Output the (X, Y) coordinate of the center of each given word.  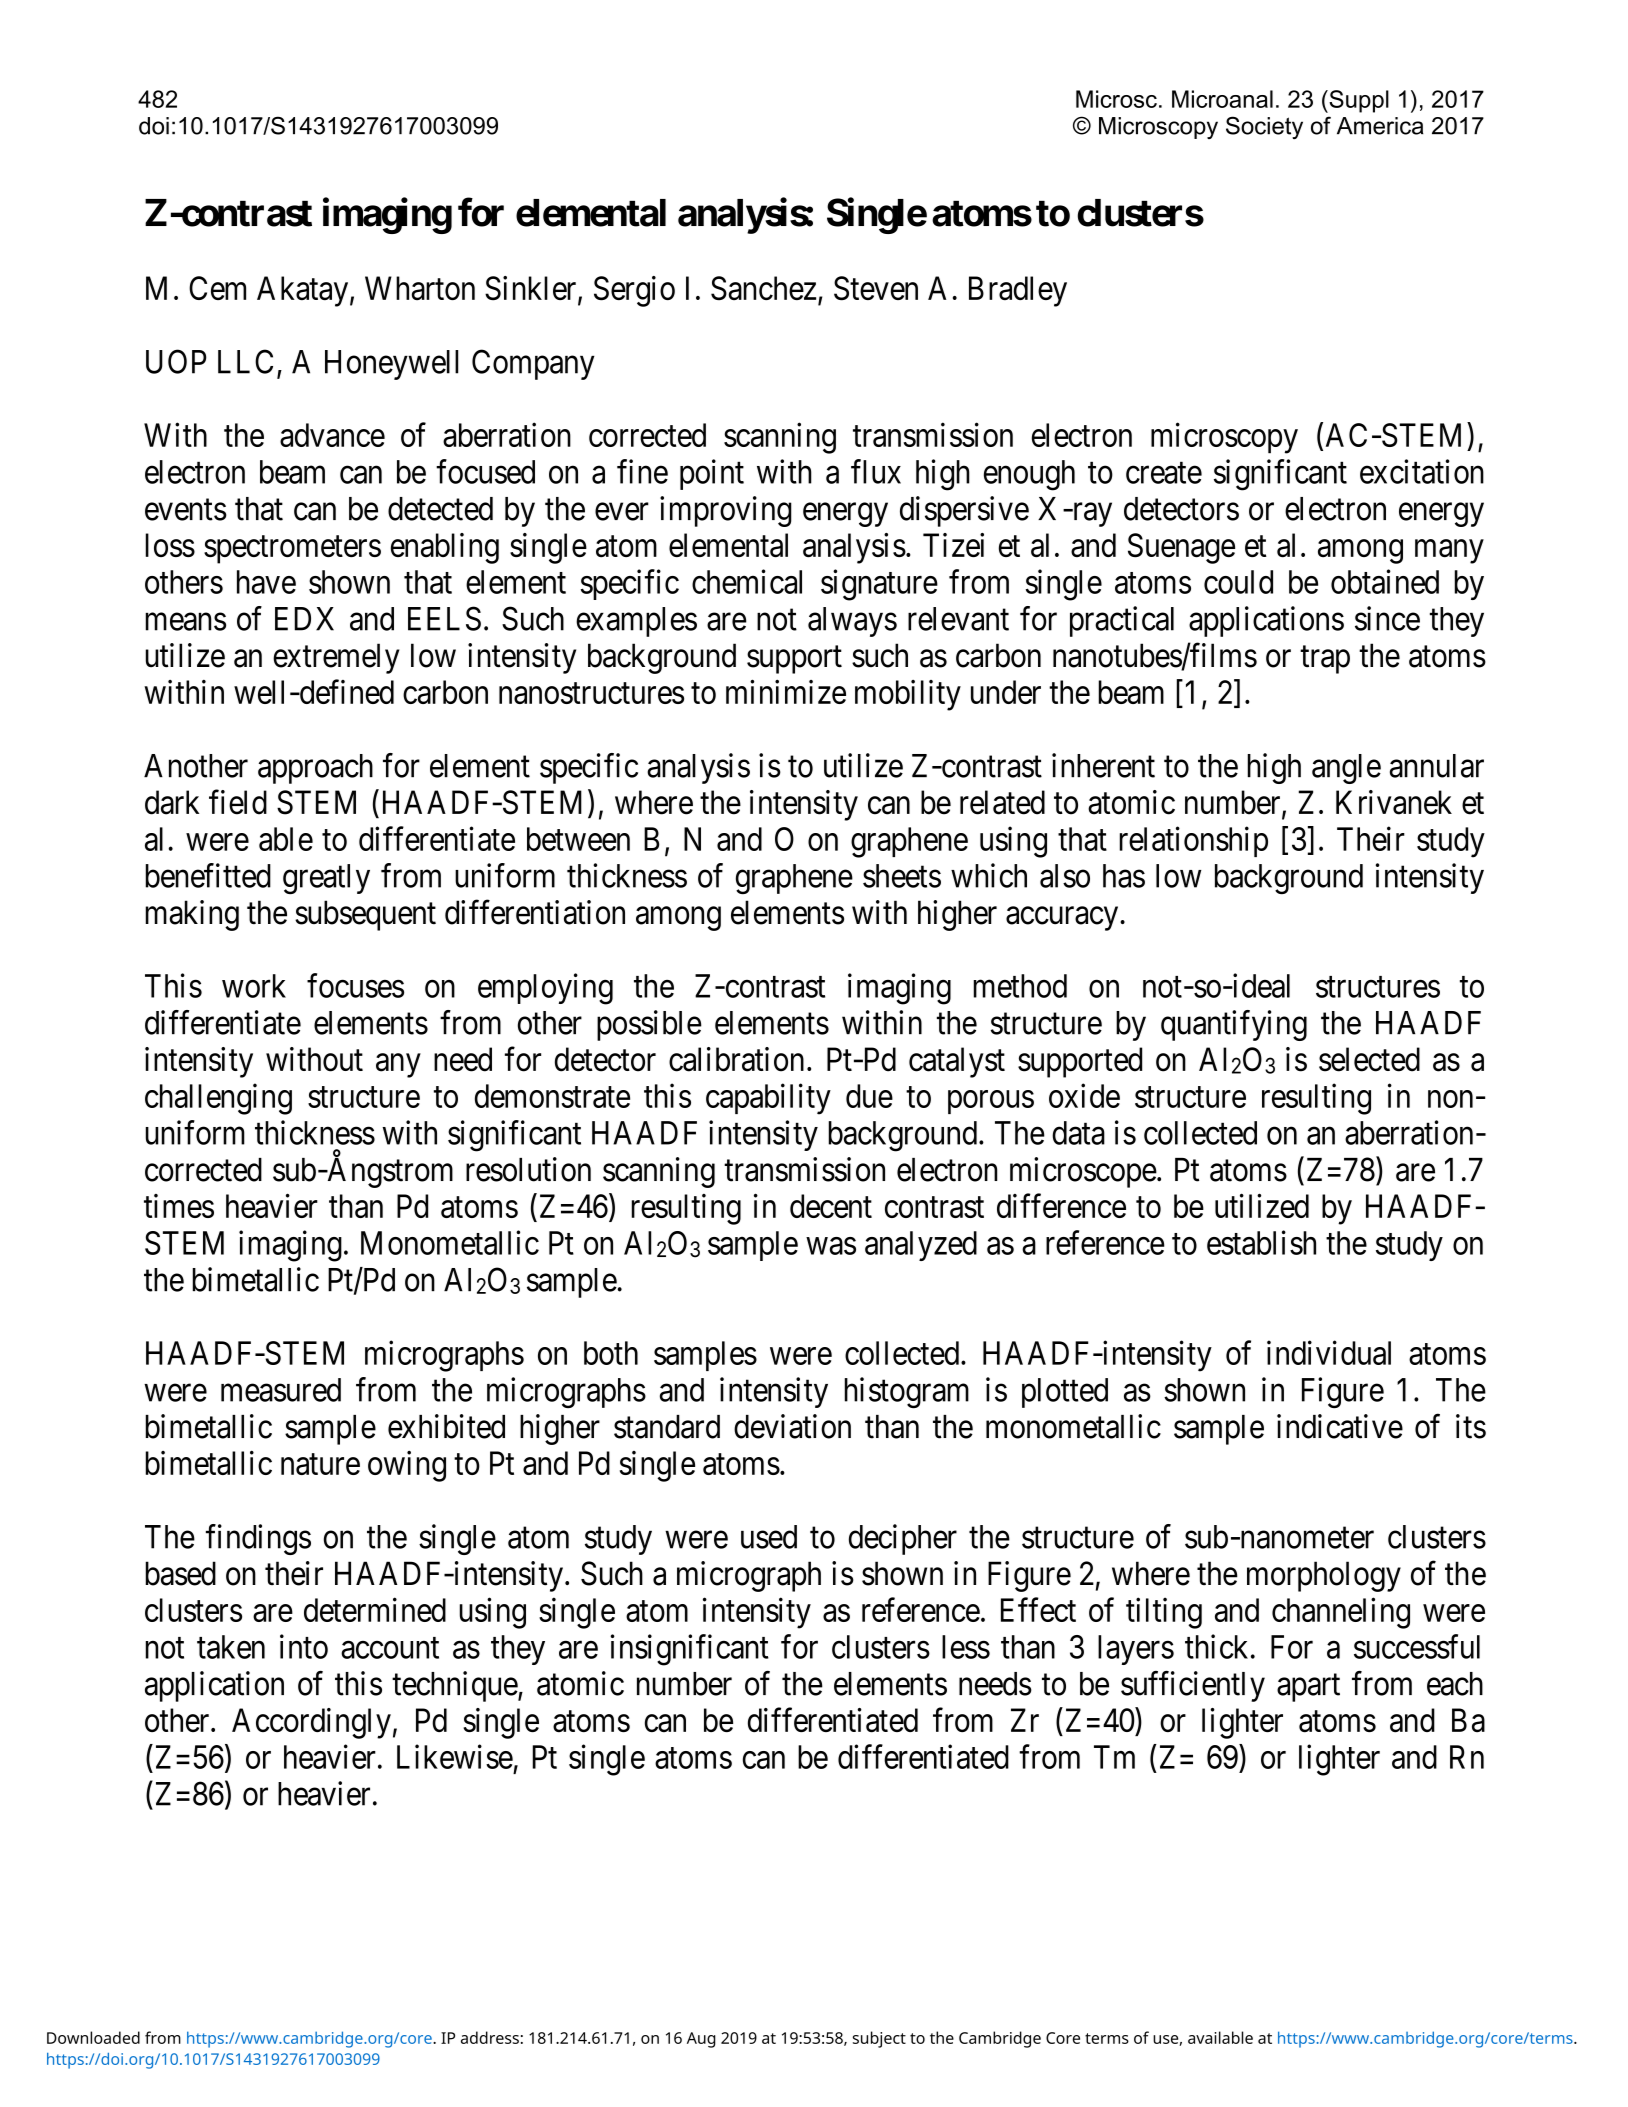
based (181, 1573)
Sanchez (763, 288)
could (1238, 582)
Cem (217, 288)
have (266, 582)
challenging (218, 1099)
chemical (747, 581)
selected (1369, 1059)
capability (768, 1099)
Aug (701, 2040)
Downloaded (93, 2037)
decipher (903, 1539)
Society (1264, 127)
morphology (1324, 1576)
